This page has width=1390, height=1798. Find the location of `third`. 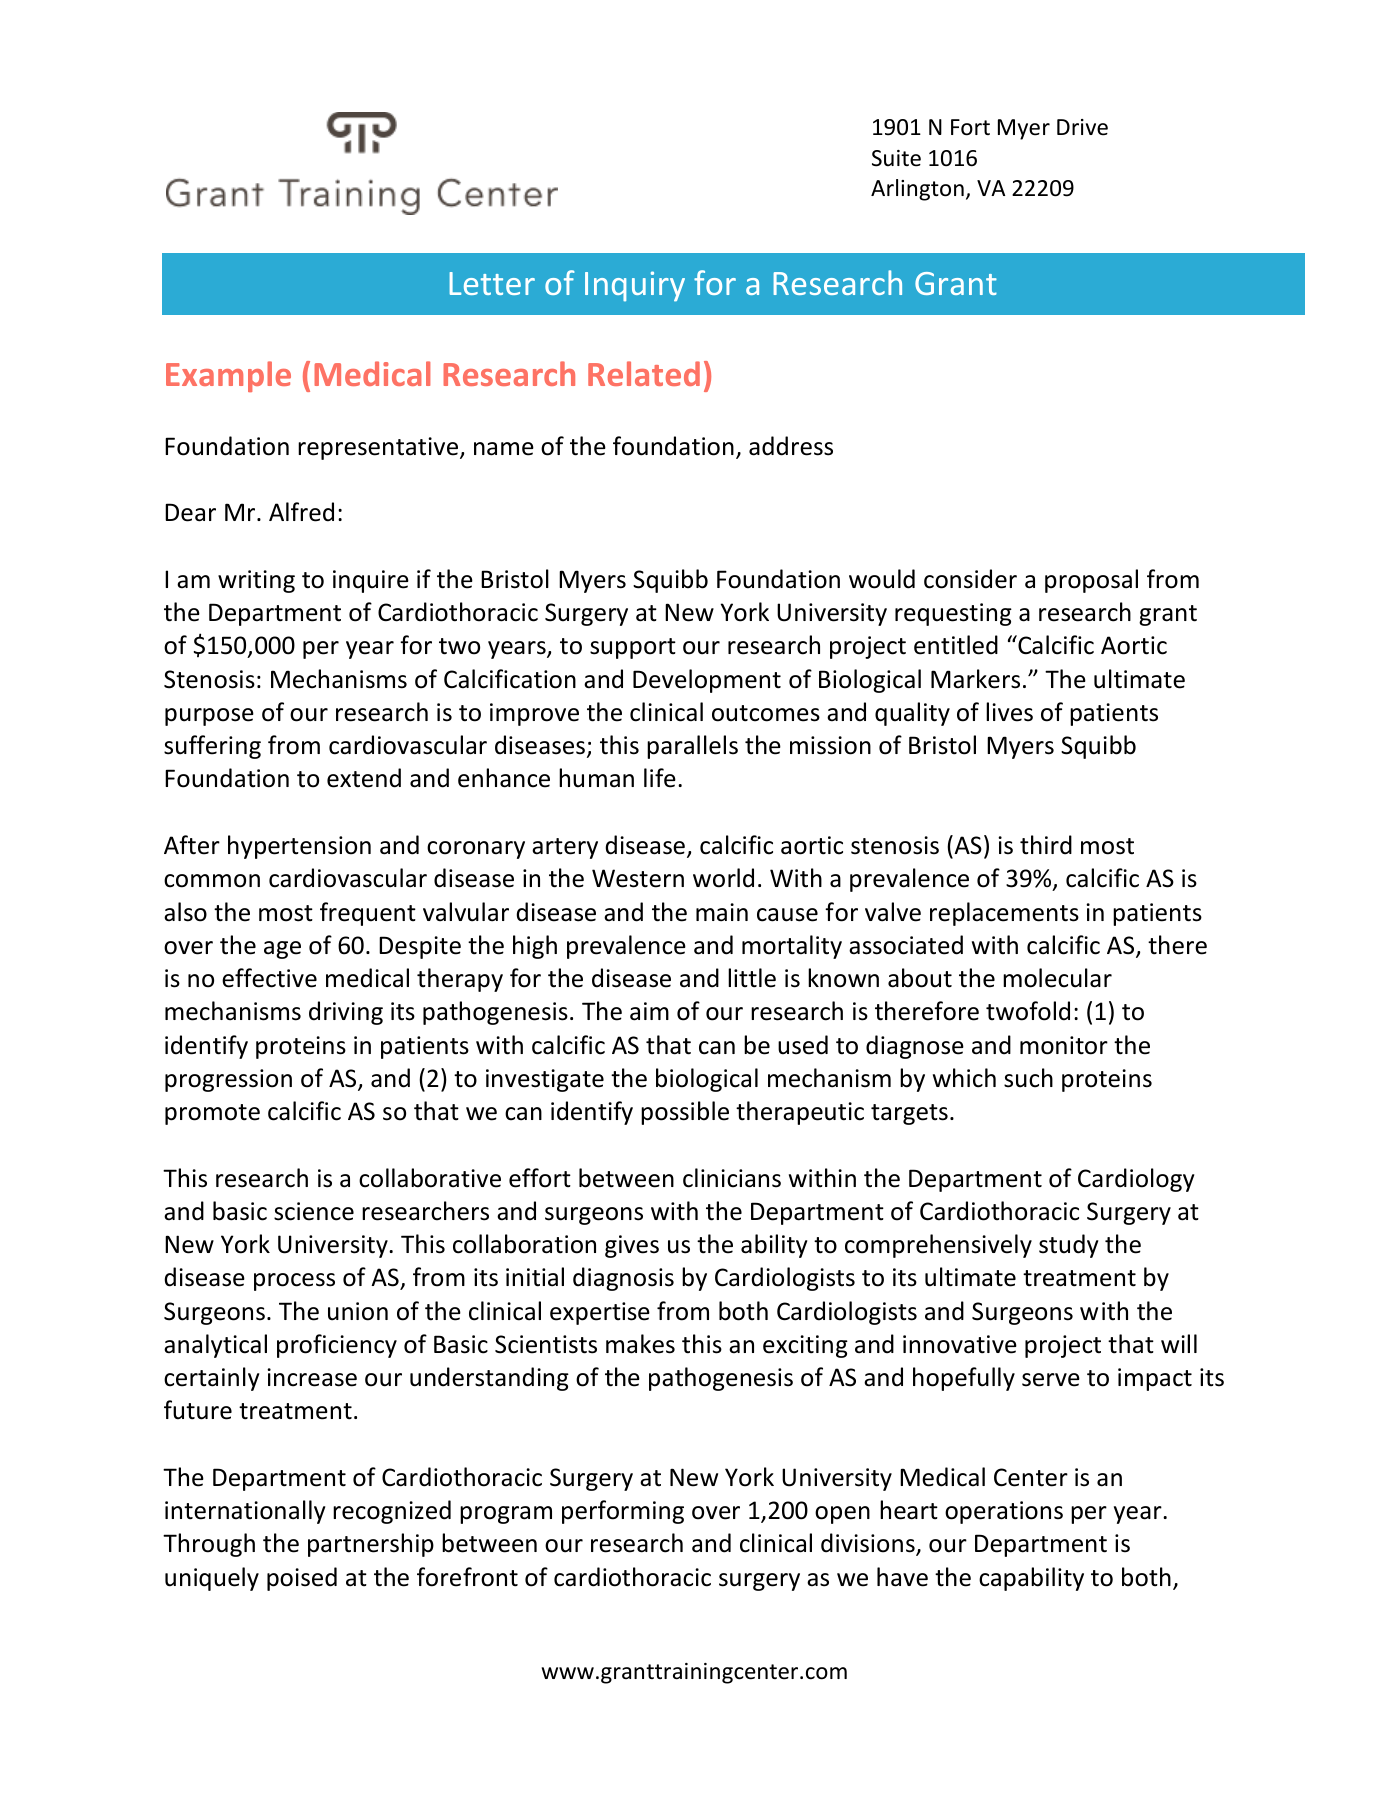

third is located at coordinates (1046, 845).
